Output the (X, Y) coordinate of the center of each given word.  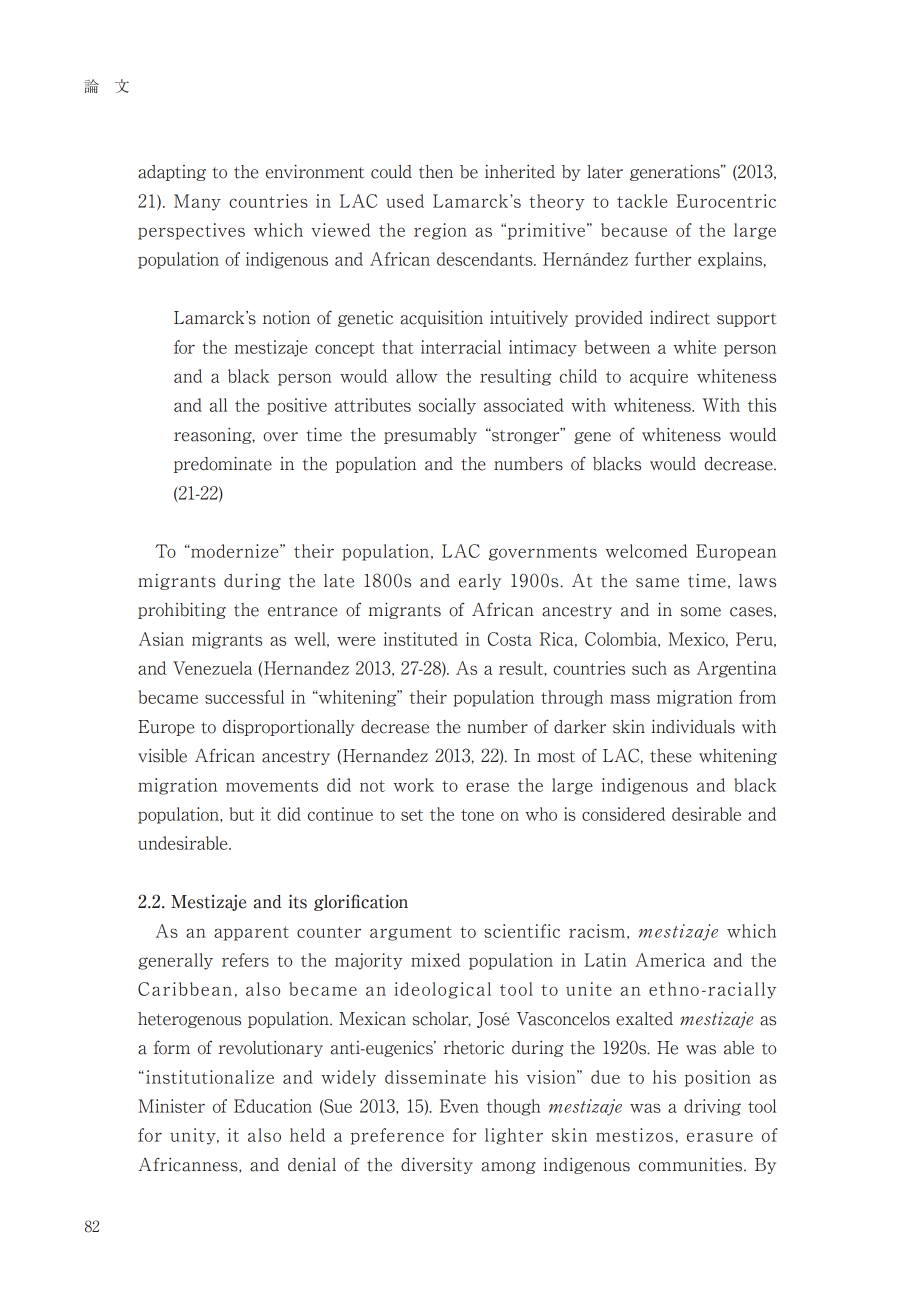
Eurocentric (726, 201)
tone (477, 815)
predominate (223, 464)
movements (272, 786)
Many (197, 202)
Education (273, 1106)
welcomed (646, 551)
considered (623, 814)
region (440, 231)
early (480, 582)
